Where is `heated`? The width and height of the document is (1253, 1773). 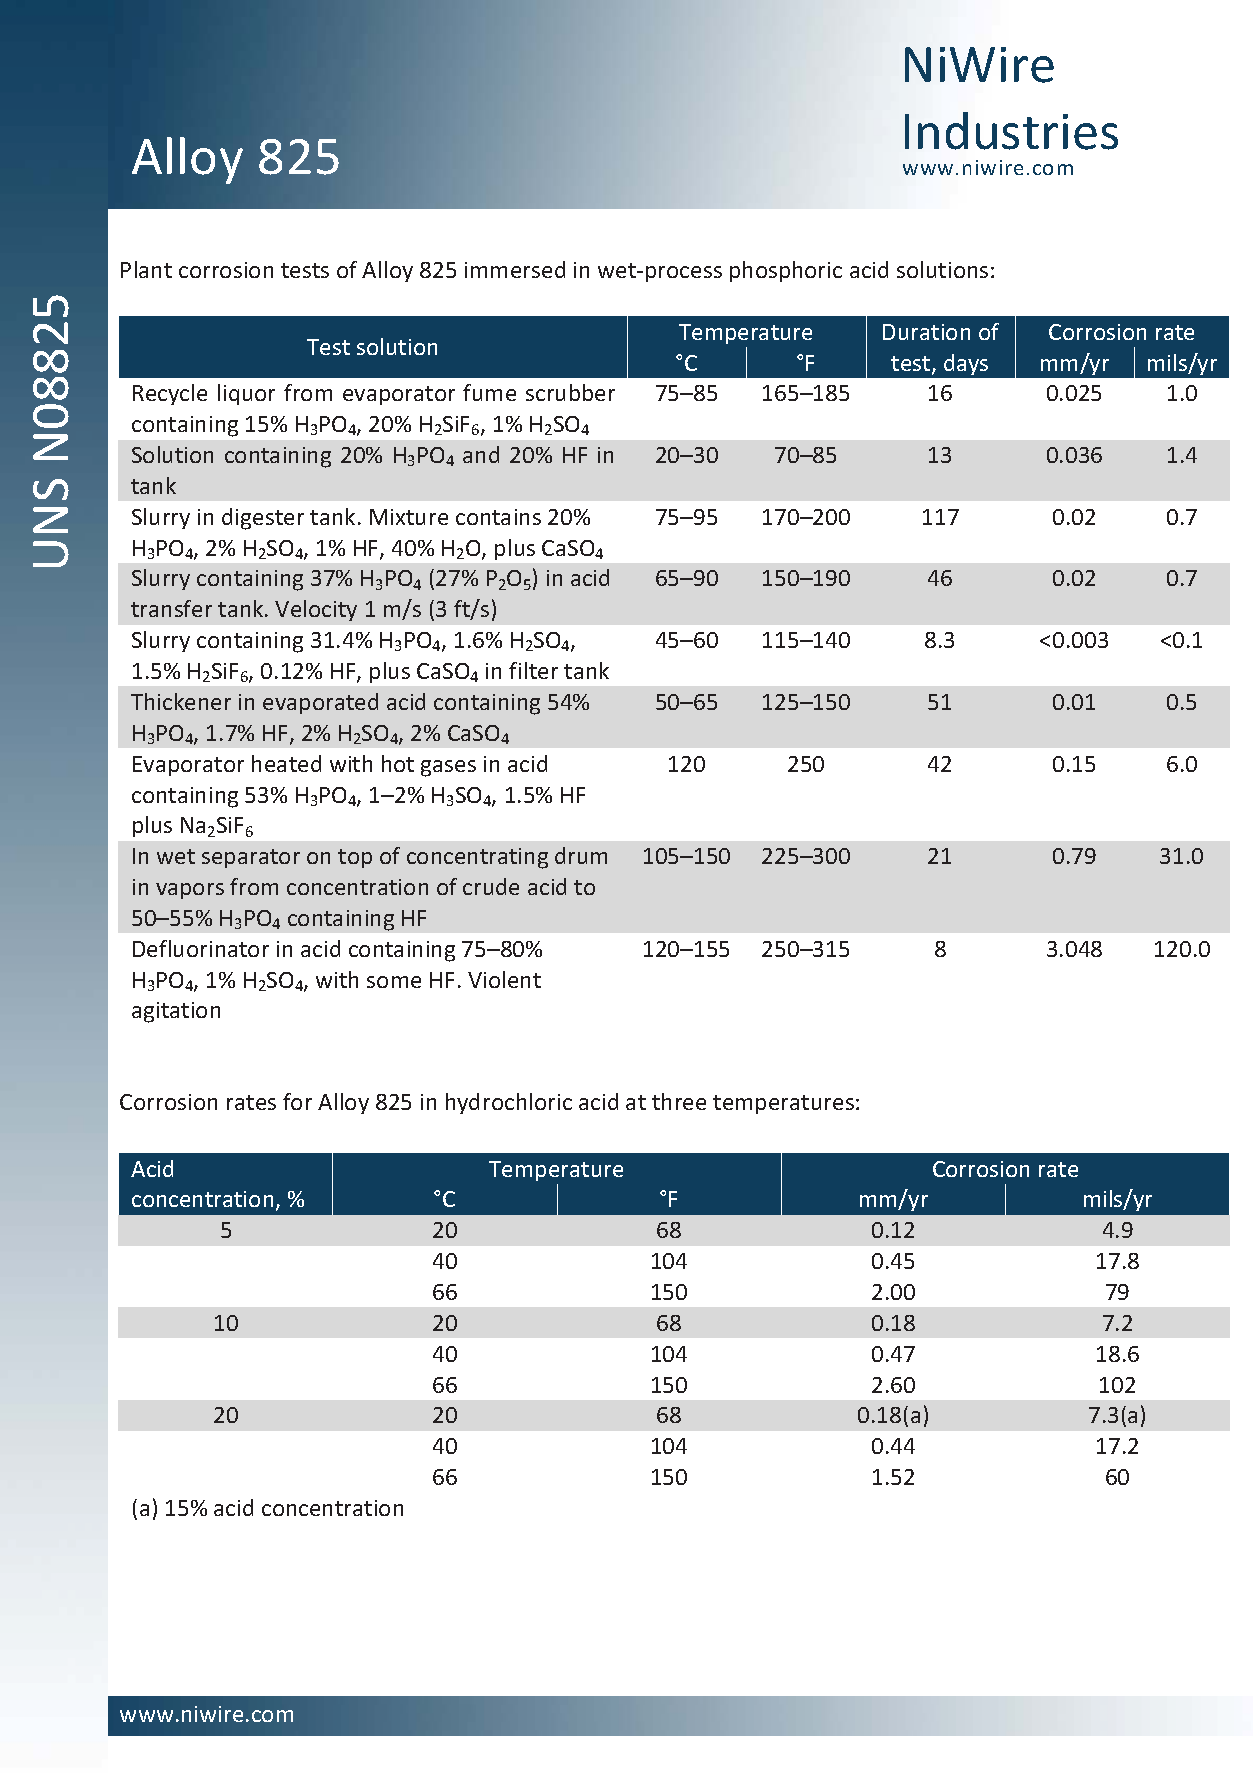
heated is located at coordinates (286, 763).
